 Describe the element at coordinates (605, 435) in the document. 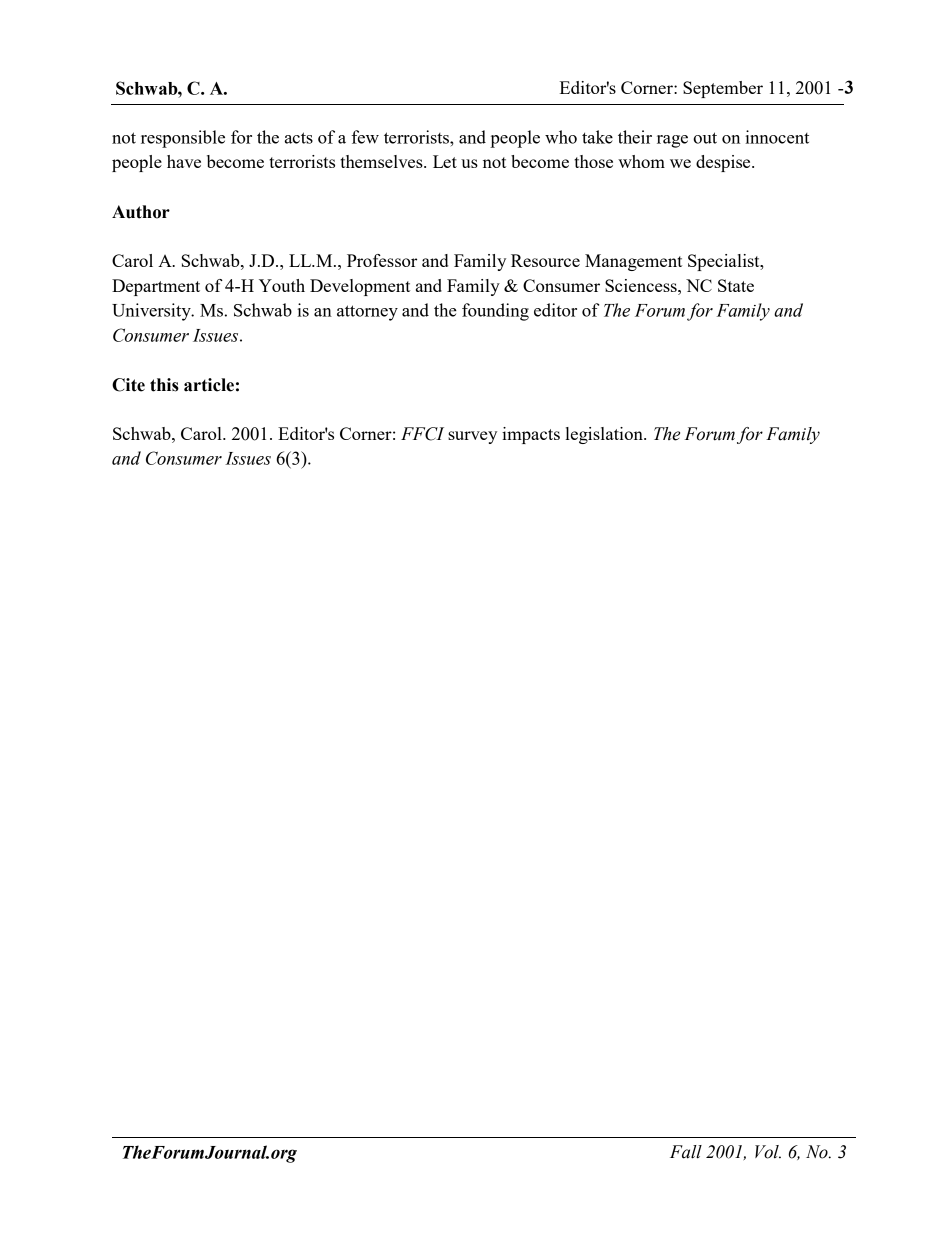

I see `legislation` at that location.
